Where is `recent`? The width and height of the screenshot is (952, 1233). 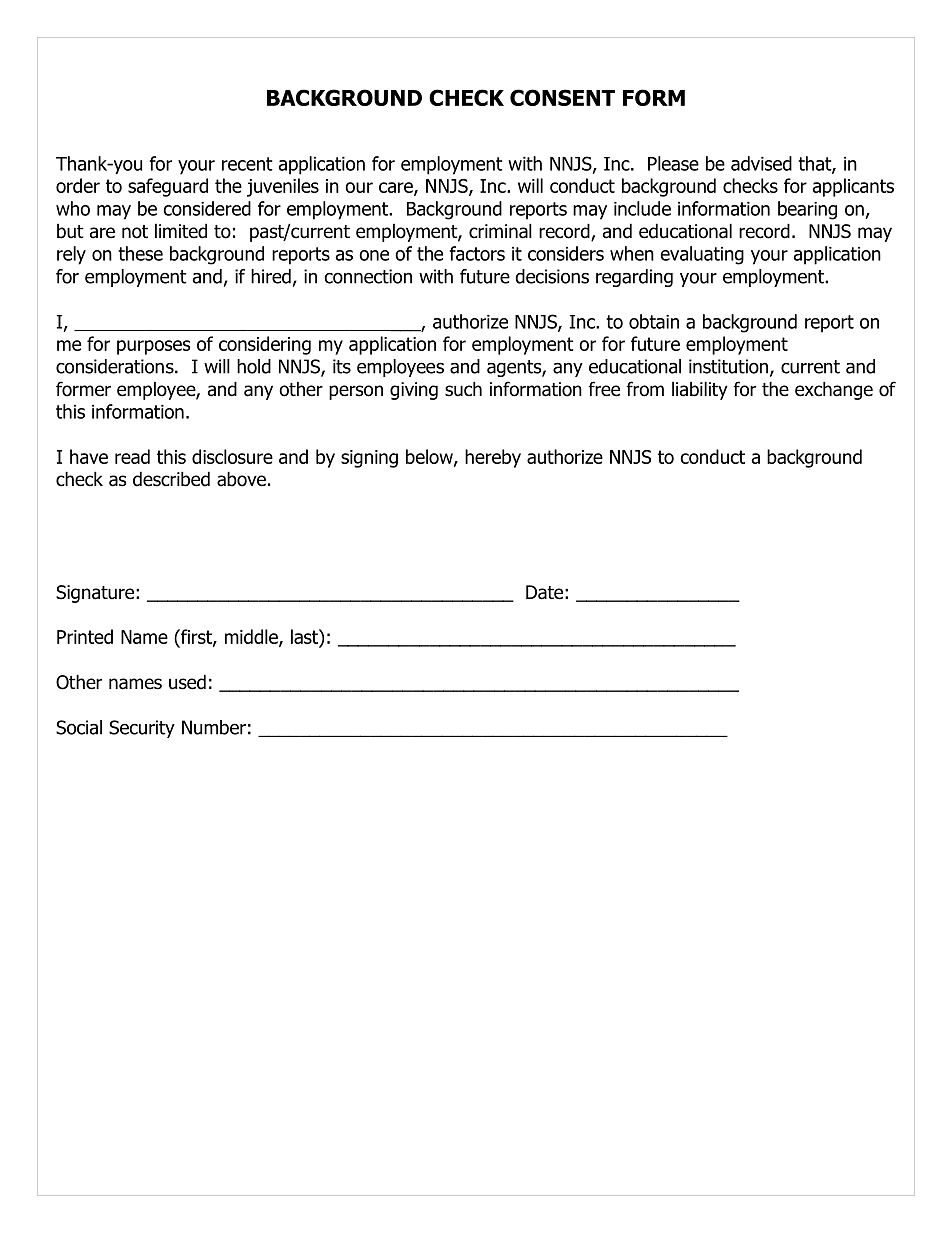
recent is located at coordinates (247, 164).
